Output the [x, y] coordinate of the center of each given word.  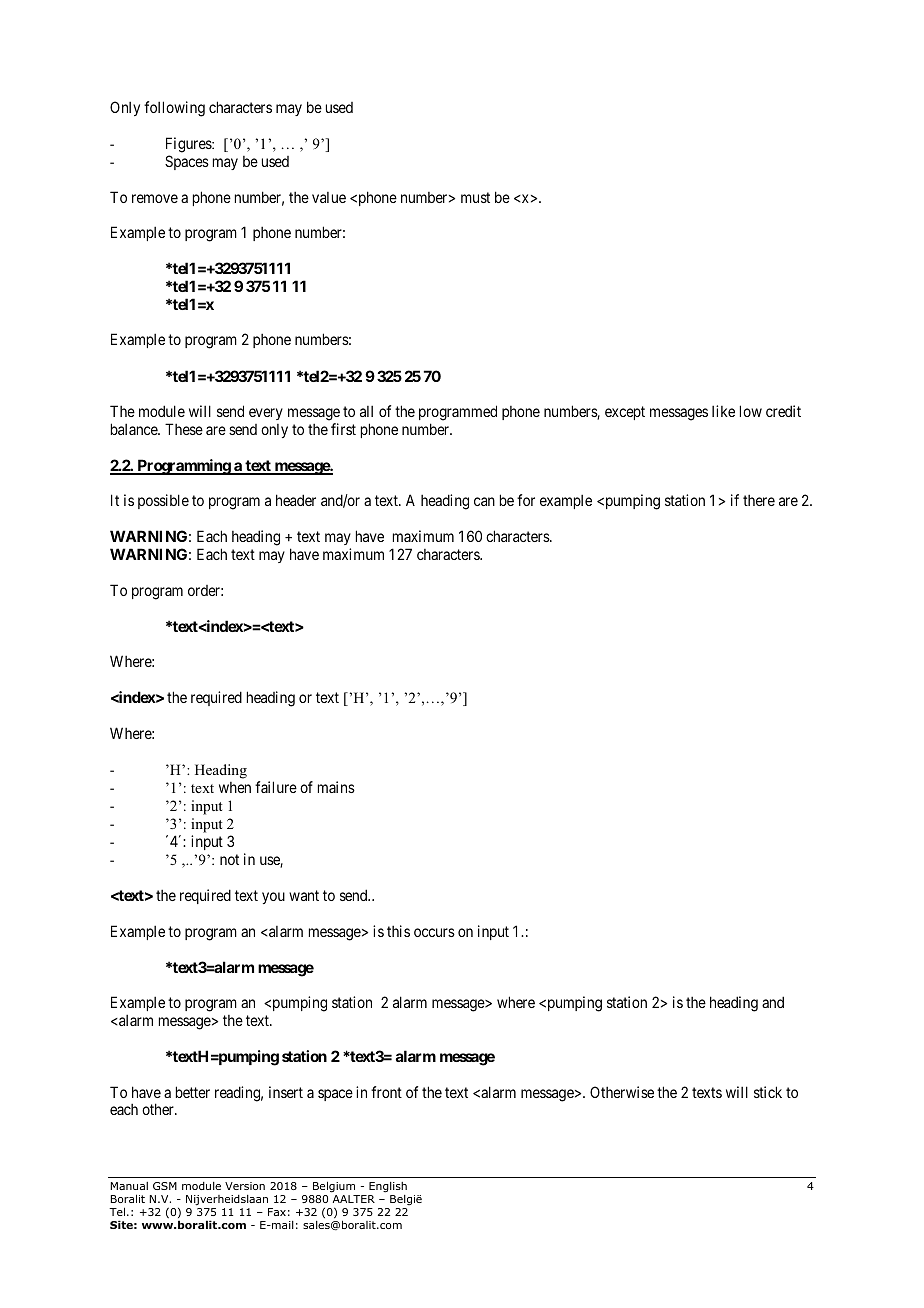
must [475, 197]
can [484, 501]
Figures [189, 145]
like [723, 411]
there [759, 500]
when [235, 787]
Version [245, 1186]
